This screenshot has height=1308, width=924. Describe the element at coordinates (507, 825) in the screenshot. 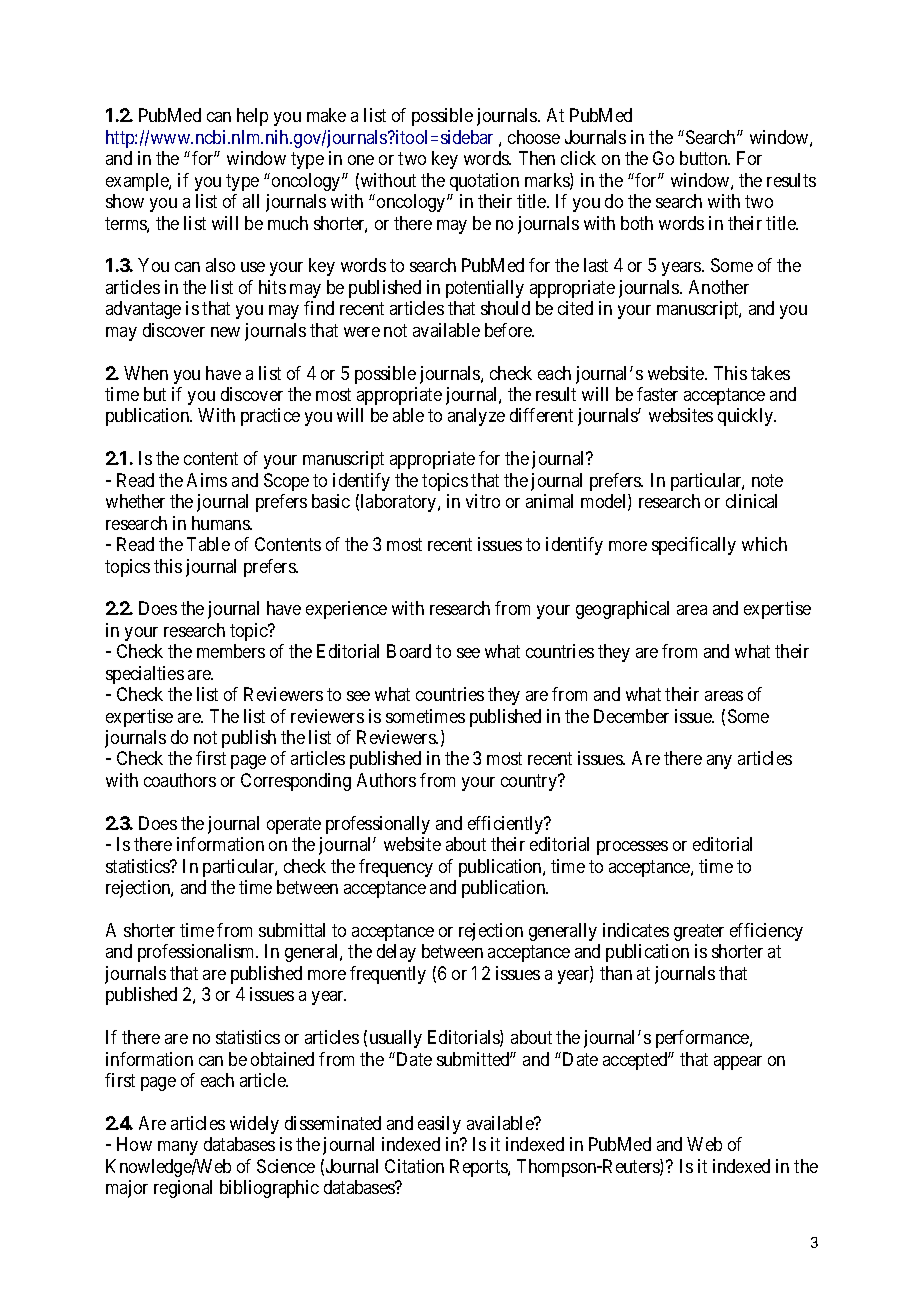

I see `efficiently` at that location.
